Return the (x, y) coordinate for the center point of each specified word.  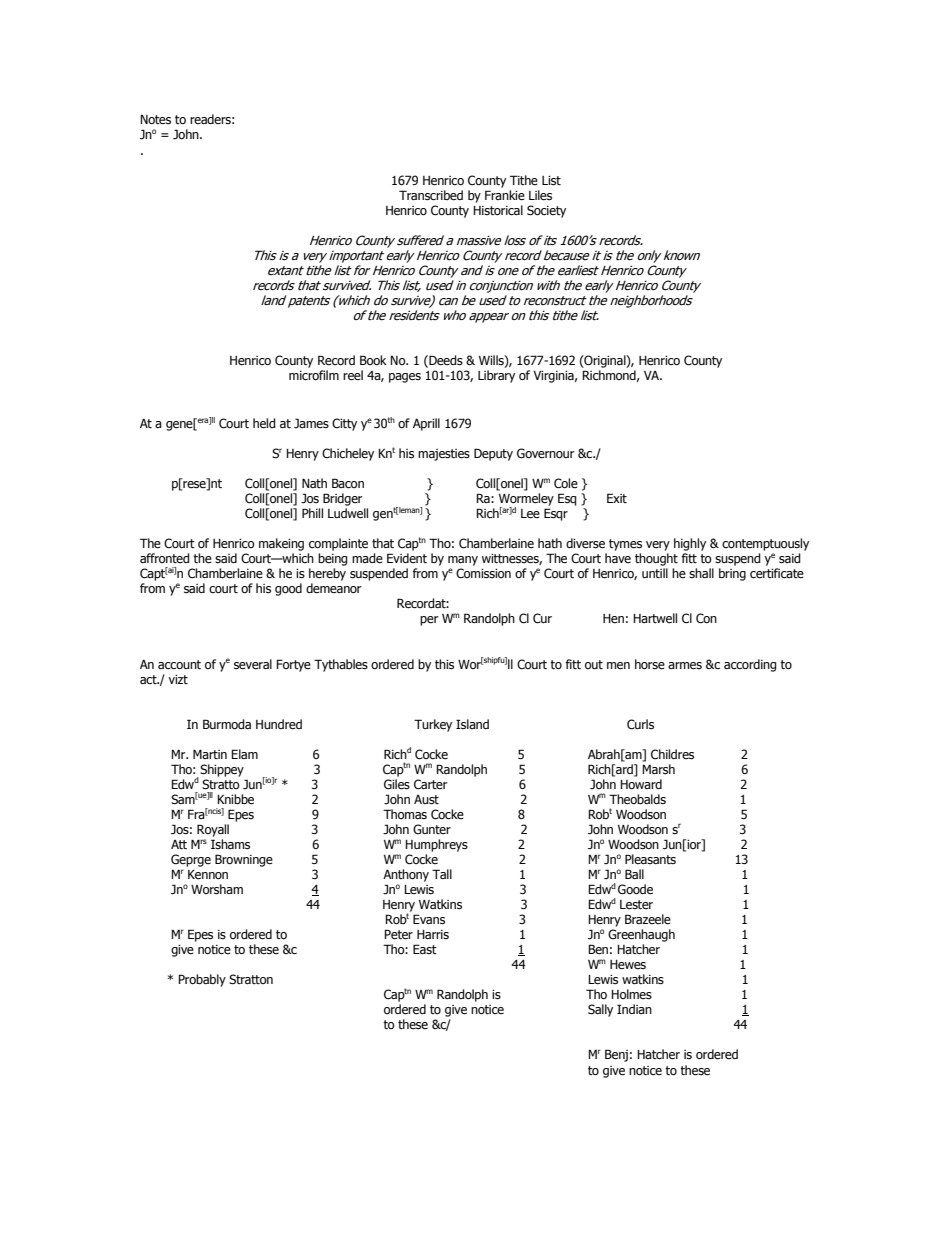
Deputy (493, 454)
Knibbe (235, 799)
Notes (155, 119)
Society (546, 211)
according (750, 665)
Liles (540, 195)
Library (496, 376)
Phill (312, 513)
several (253, 664)
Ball (634, 874)
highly (690, 544)
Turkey (433, 725)
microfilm (314, 375)
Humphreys (436, 845)
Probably (202, 980)
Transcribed (431, 195)
